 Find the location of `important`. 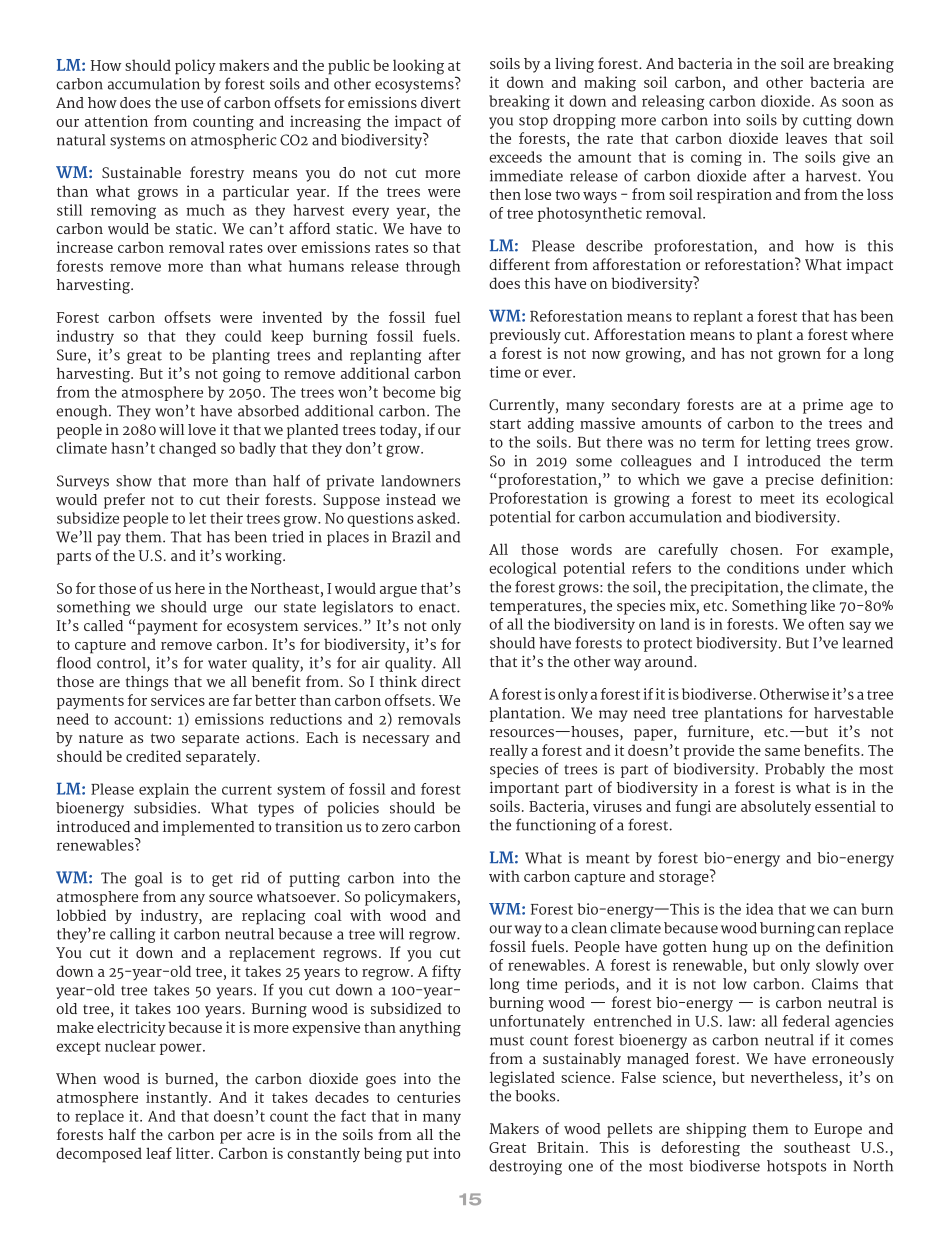

important is located at coordinates (524, 789).
